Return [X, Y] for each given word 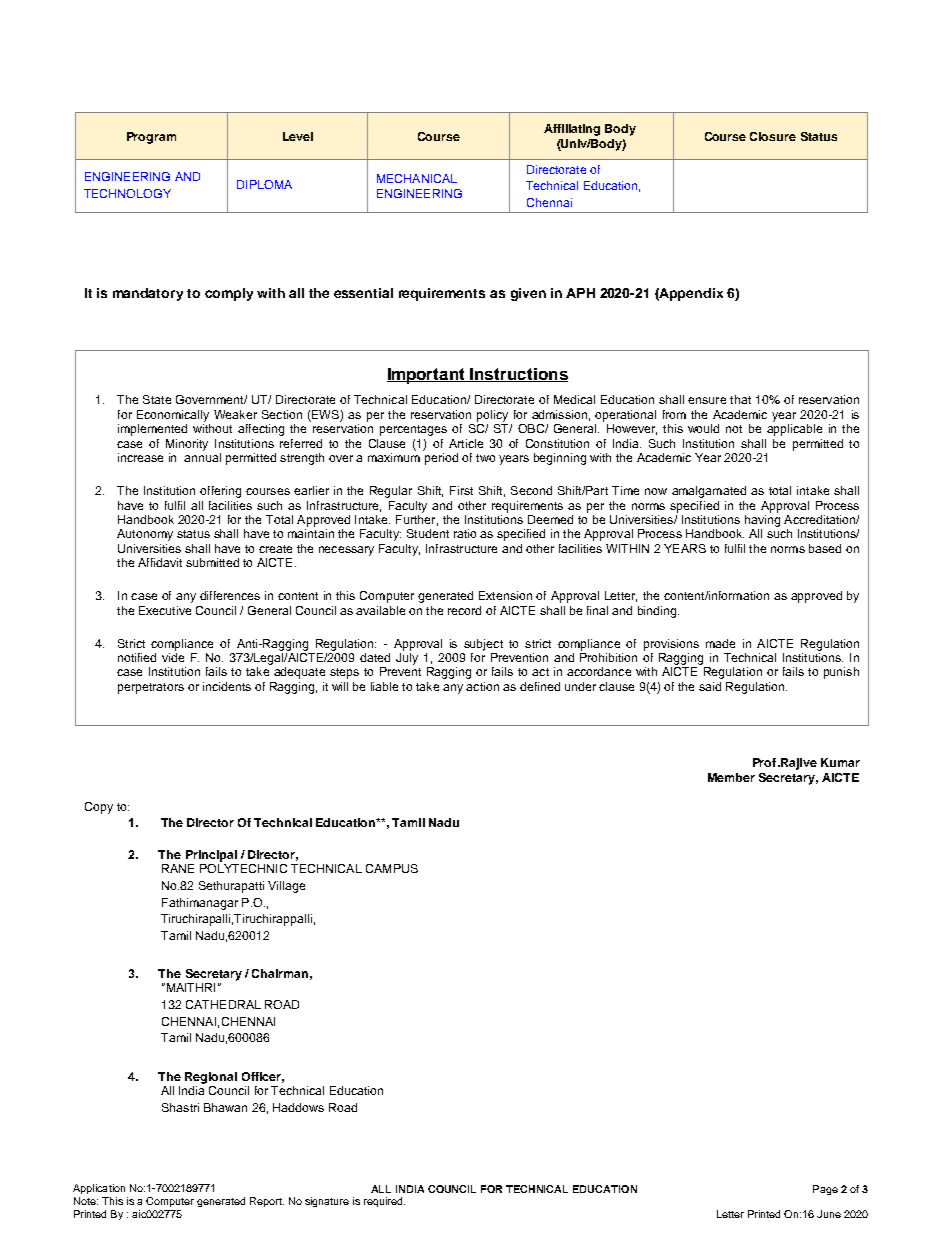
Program [151, 138]
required [384, 1202]
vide [173, 657]
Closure [773, 136]
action [482, 686]
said [710, 686]
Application [99, 1189]
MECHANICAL [417, 178]
